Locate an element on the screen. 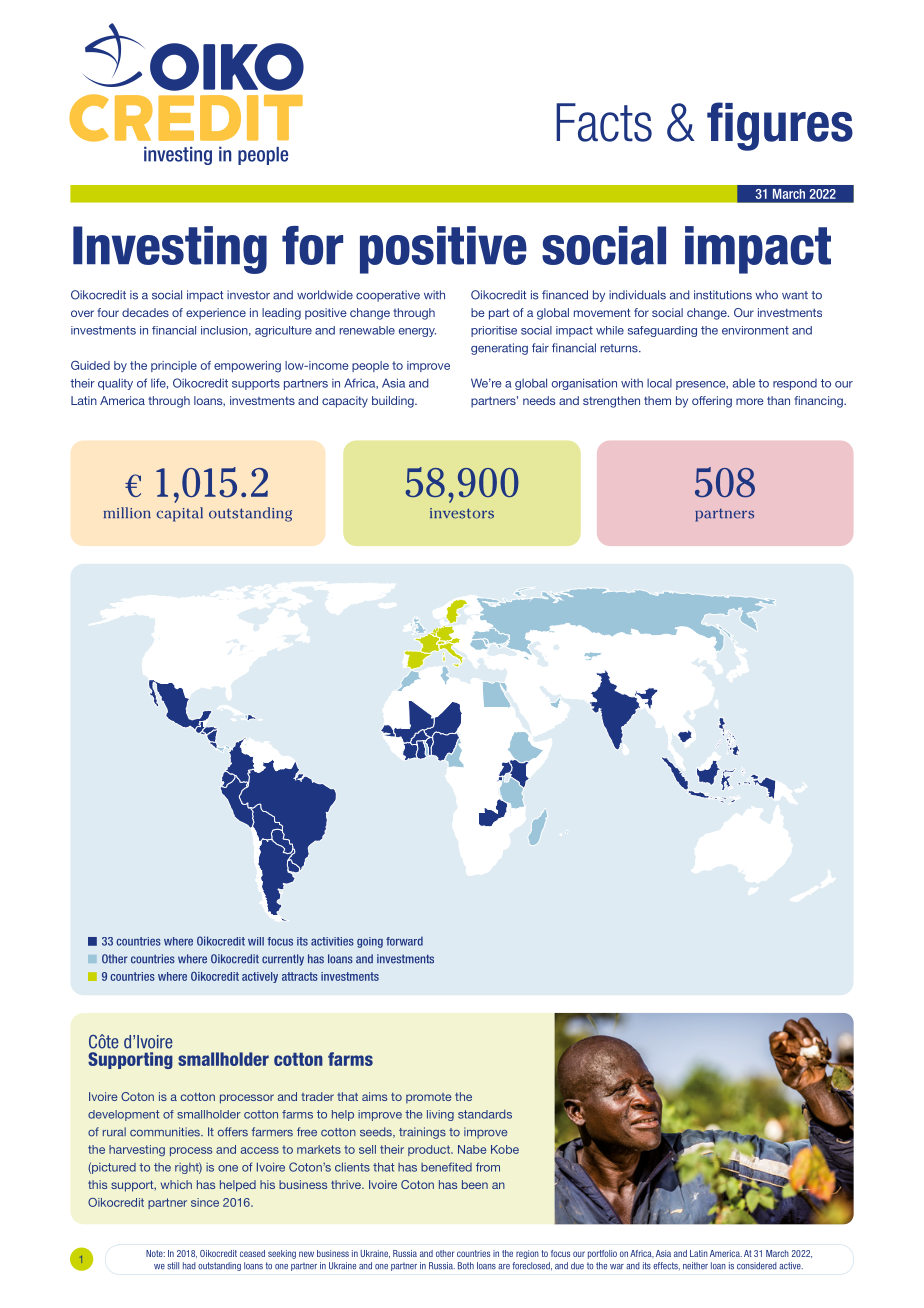 This screenshot has height=1308, width=924. will is located at coordinates (256, 941).
